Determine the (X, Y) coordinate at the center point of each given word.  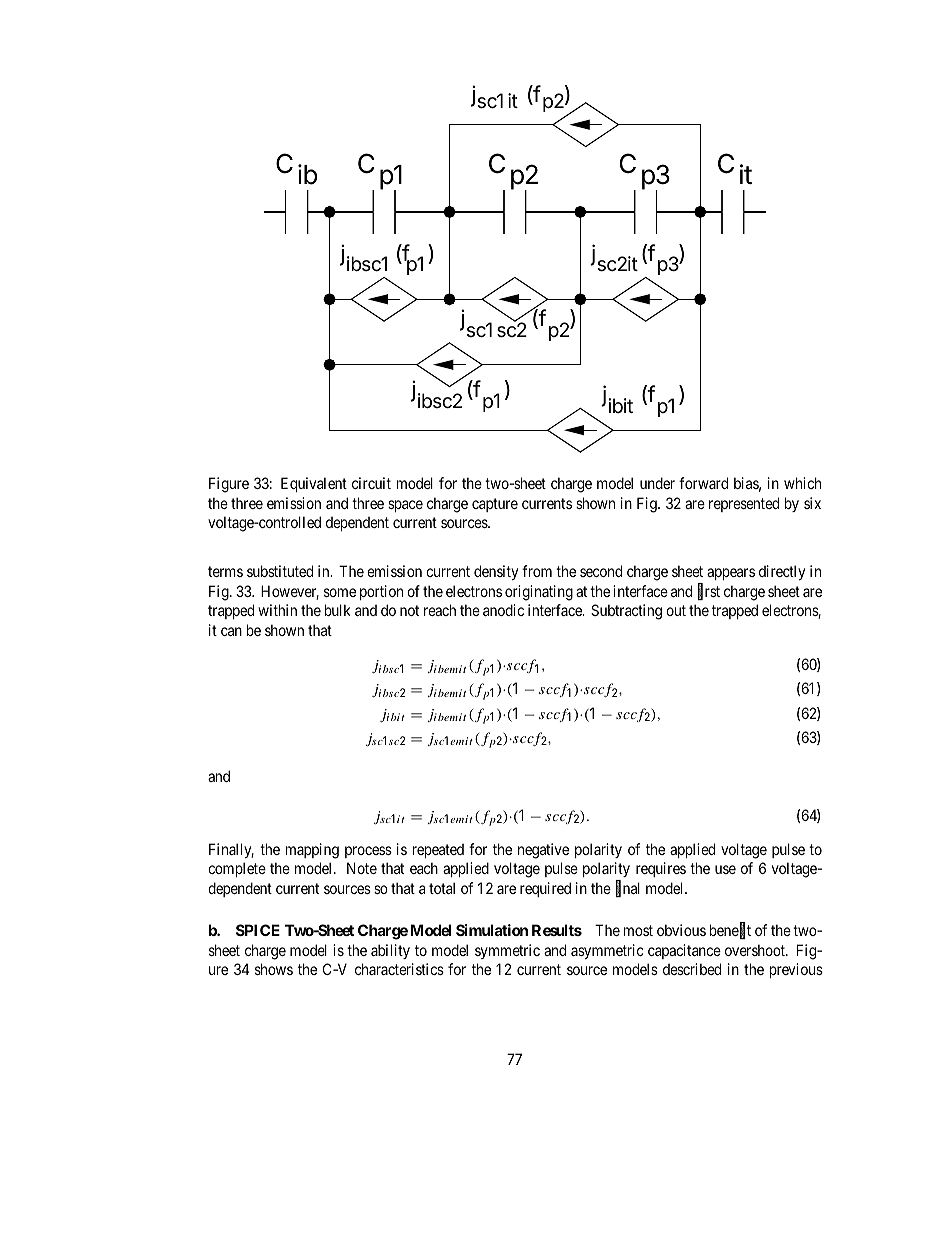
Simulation (492, 930)
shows (274, 969)
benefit (730, 931)
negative (543, 851)
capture (495, 505)
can (231, 631)
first (709, 592)
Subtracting (626, 612)
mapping (312, 851)
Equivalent (314, 484)
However (290, 592)
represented (744, 504)
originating (539, 593)
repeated (438, 851)
